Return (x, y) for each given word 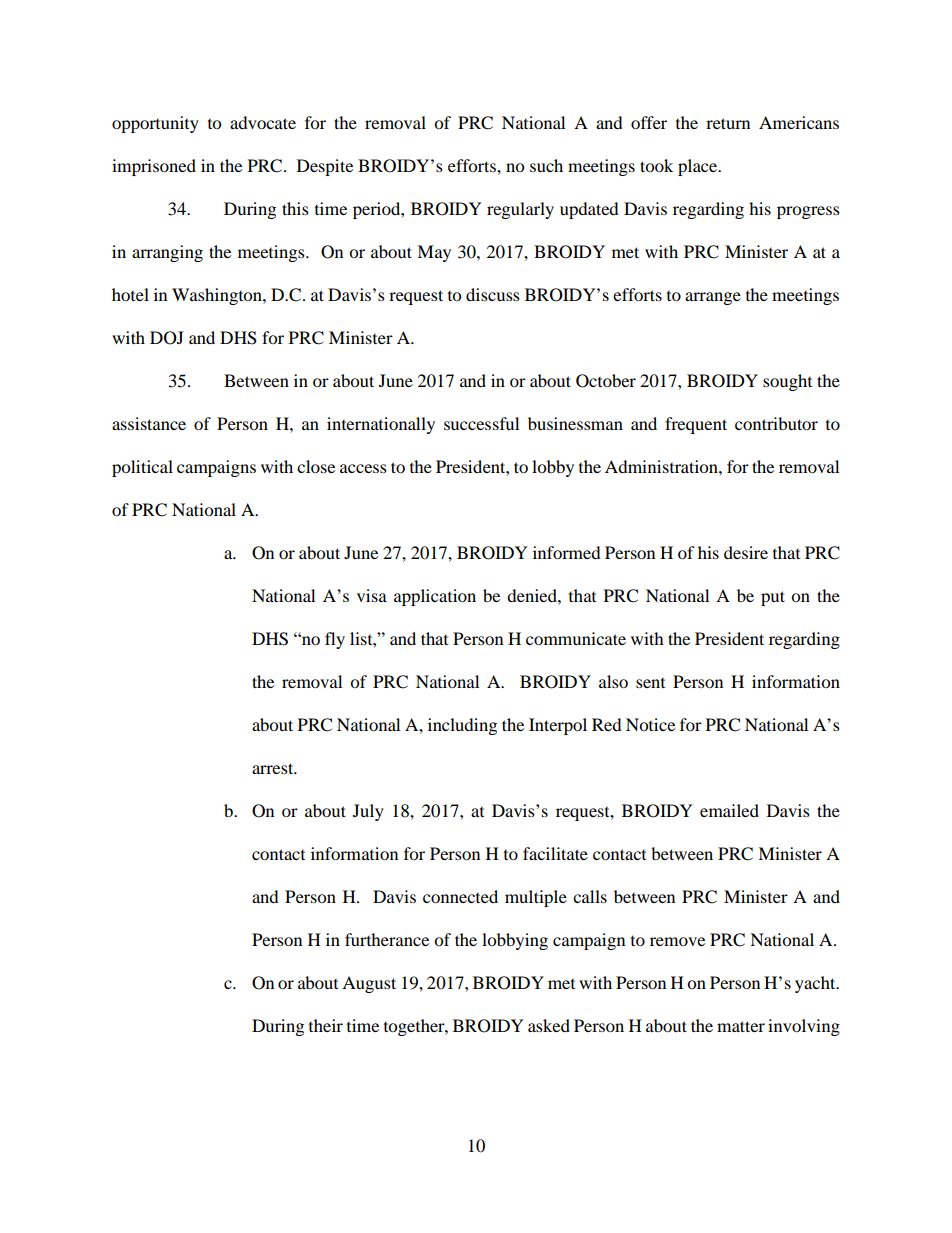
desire (746, 552)
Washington (218, 296)
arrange (713, 298)
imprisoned (154, 167)
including (462, 726)
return (728, 123)
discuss (493, 294)
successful (481, 423)
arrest (274, 768)
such (546, 165)
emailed (729, 810)
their (326, 1025)
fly (335, 640)
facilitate (555, 853)
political (142, 468)
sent (650, 683)
